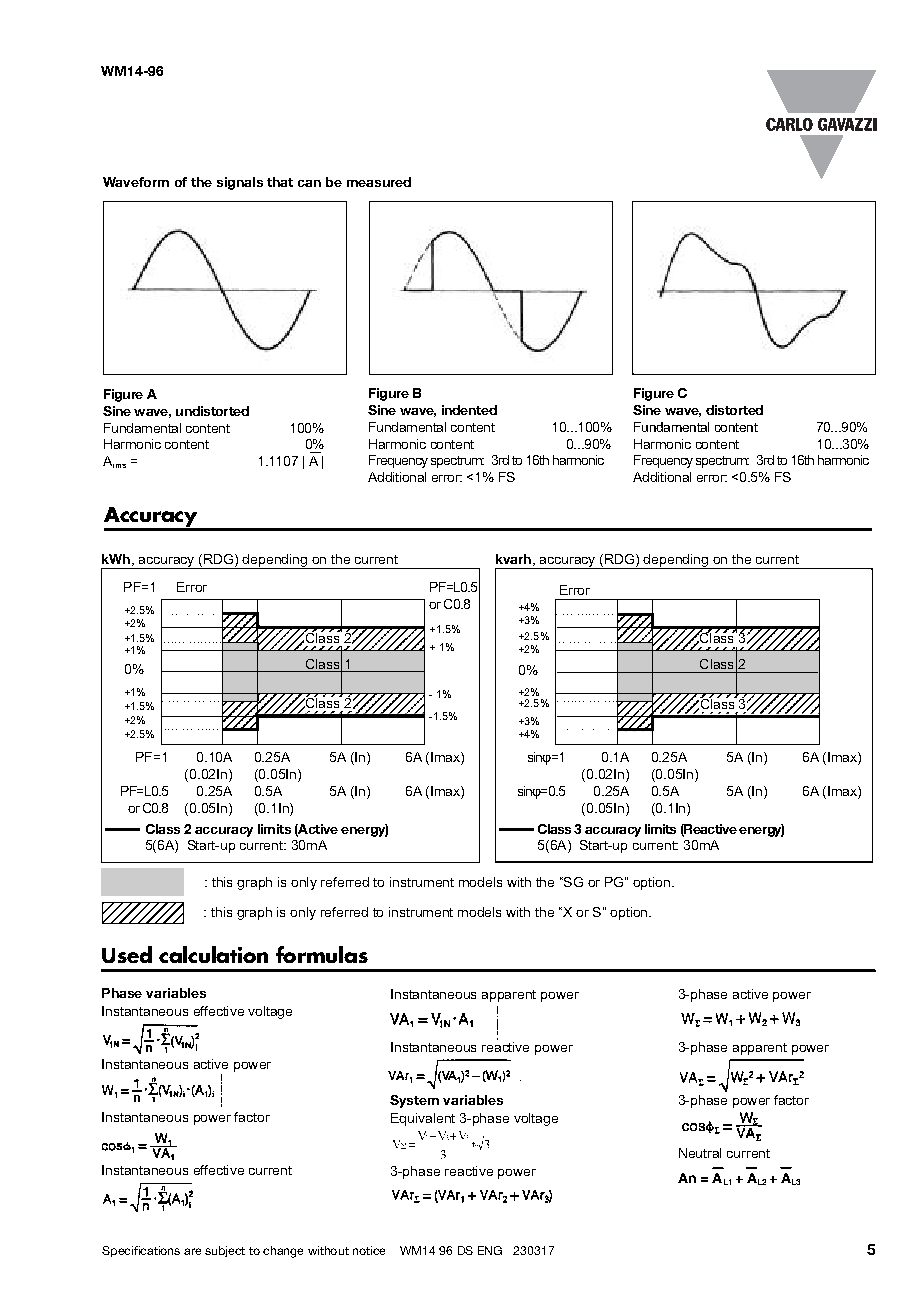 Image resolution: width=924 pixels, height=1308 pixels. I want to click on notice, so click(369, 1250).
